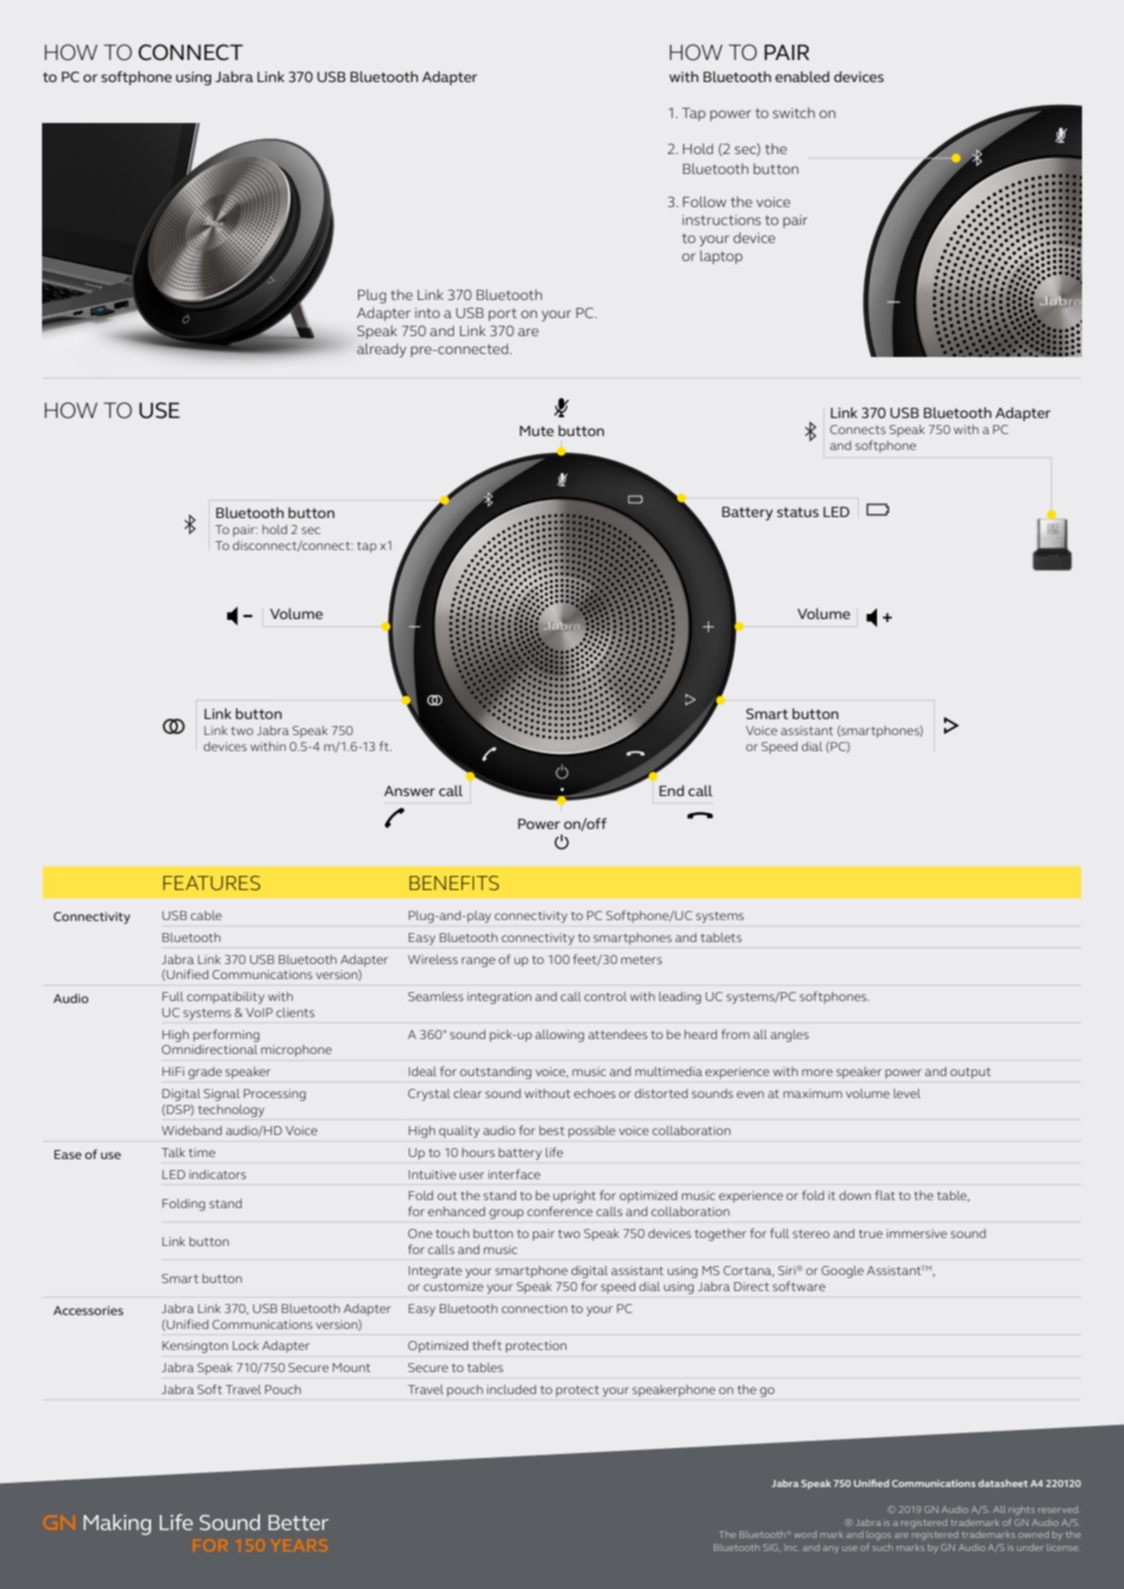 The height and width of the screenshot is (1589, 1124). Describe the element at coordinates (794, 112) in the screenshot. I see `switch` at that location.
